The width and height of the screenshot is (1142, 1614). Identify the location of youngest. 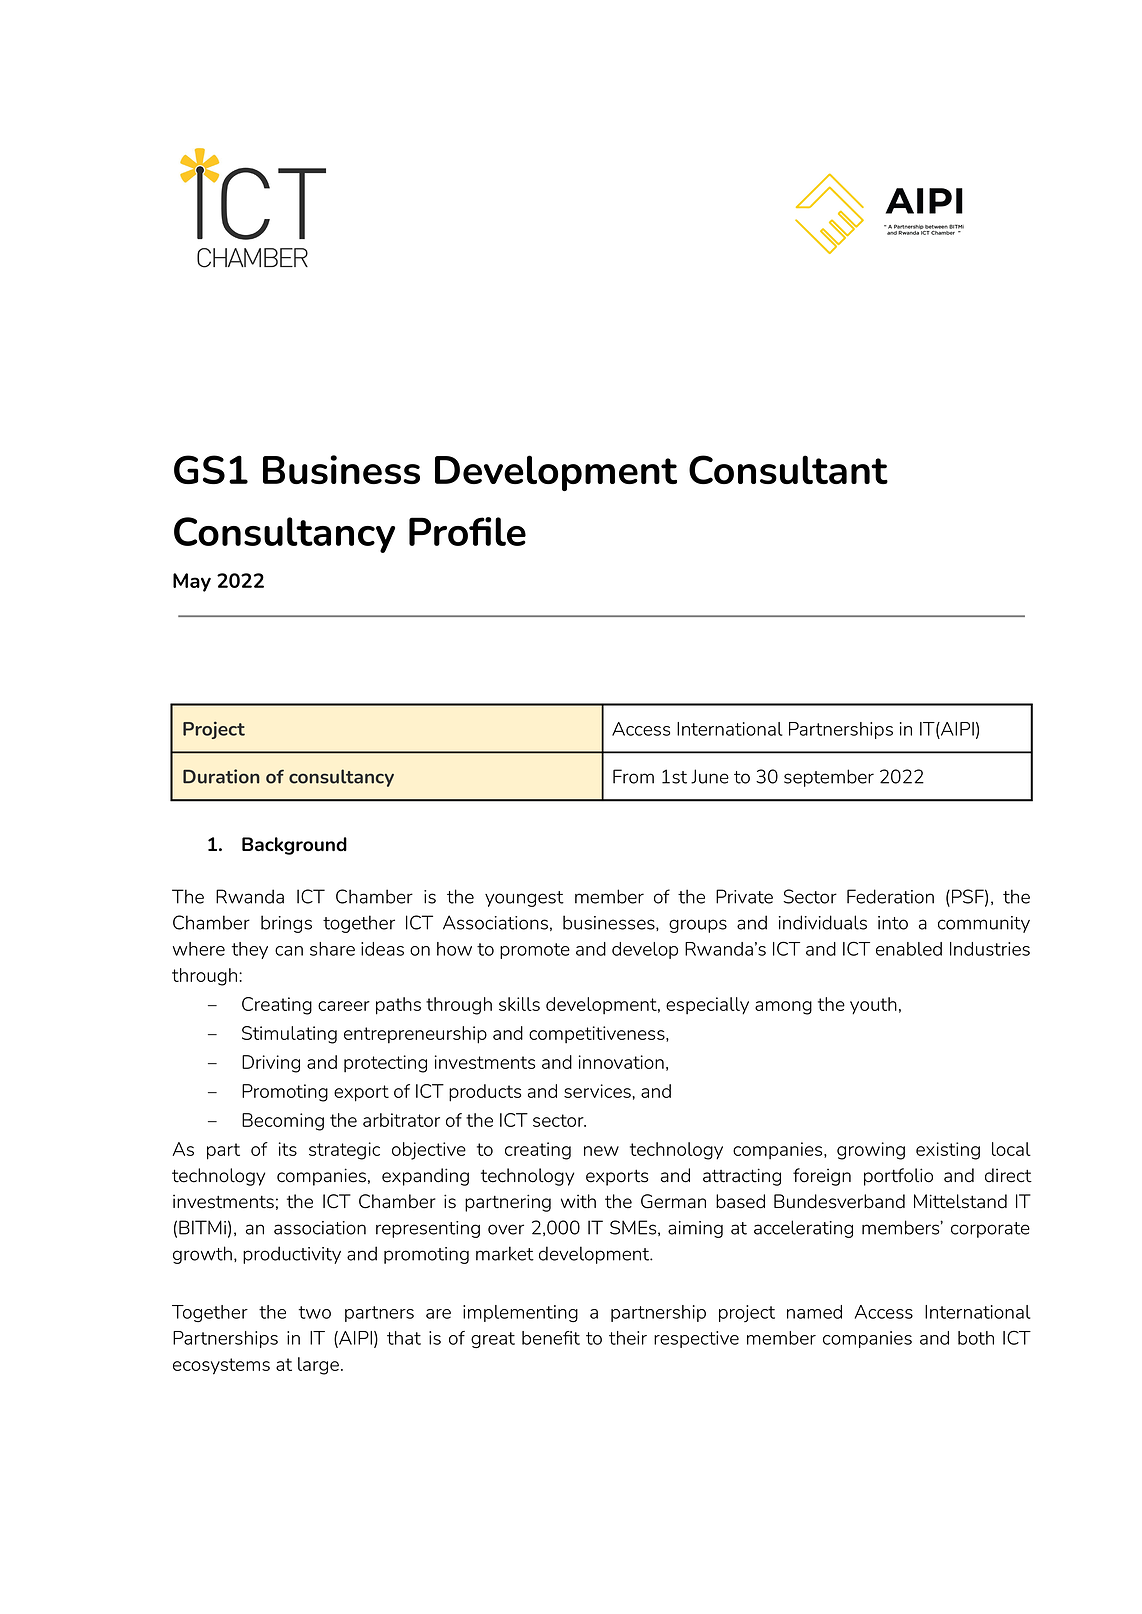
(524, 899).
